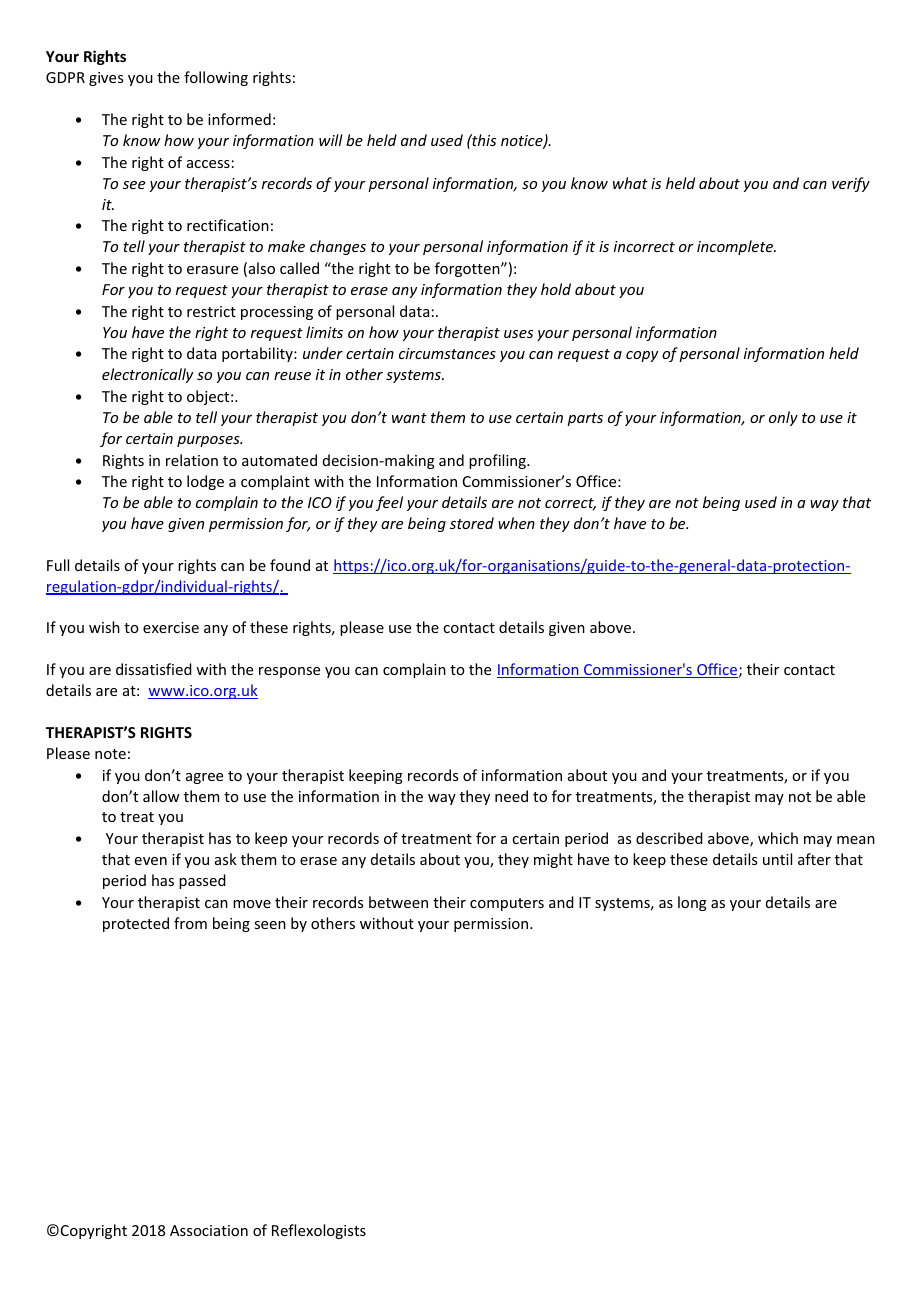 This screenshot has height=1308, width=924. What do you see at coordinates (106, 79) in the screenshot?
I see `gives` at bounding box center [106, 79].
